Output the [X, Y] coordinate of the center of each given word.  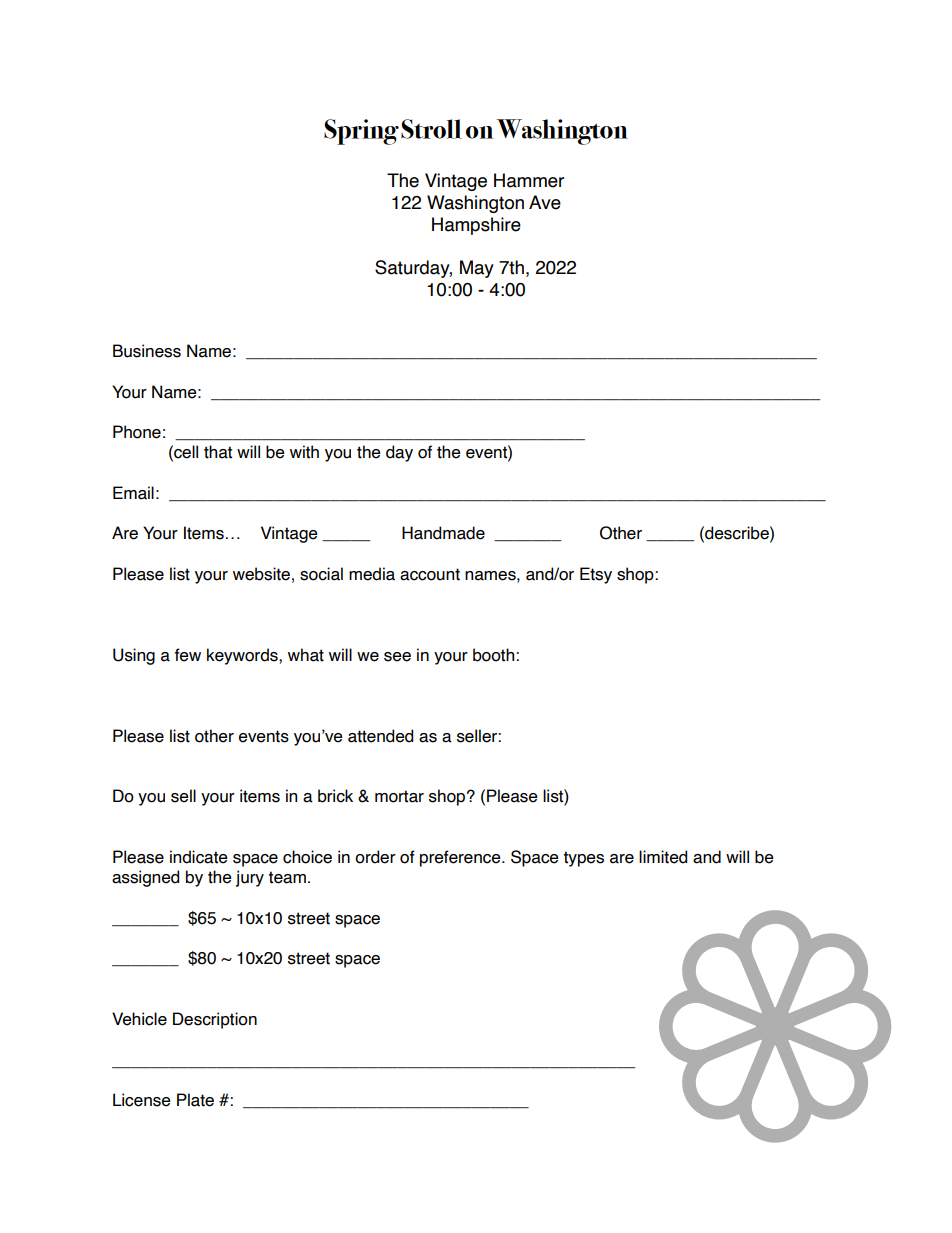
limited [663, 857]
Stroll [431, 129]
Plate [195, 1100]
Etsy [596, 575]
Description [215, 1020]
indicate [199, 857]
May [477, 269]
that [218, 452]
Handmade [443, 533]
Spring [361, 132]
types [583, 859]
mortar [399, 796]
